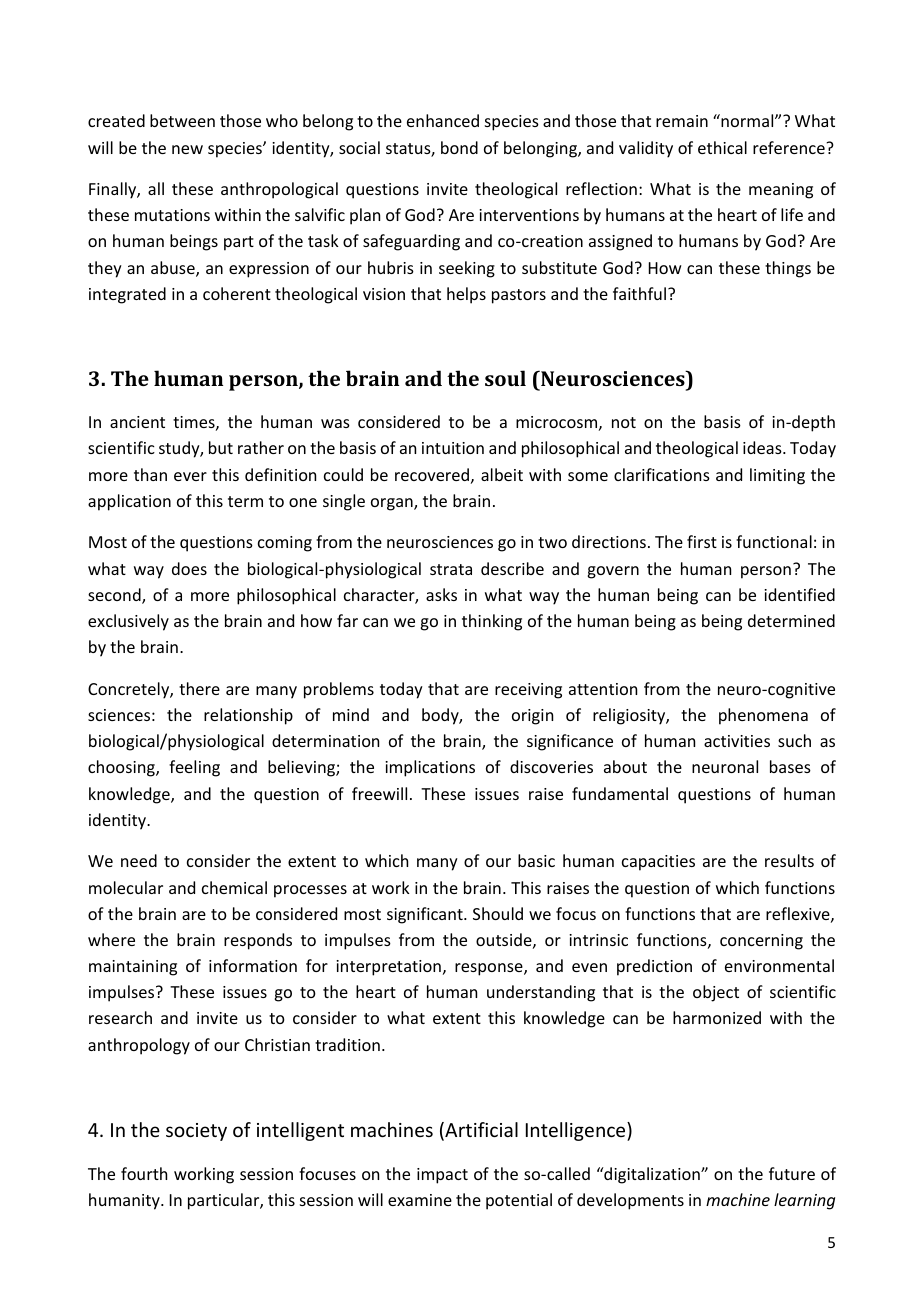 The height and width of the screenshot is (1308, 924). Describe the element at coordinates (187, 149) in the screenshot. I see `new` at that location.
